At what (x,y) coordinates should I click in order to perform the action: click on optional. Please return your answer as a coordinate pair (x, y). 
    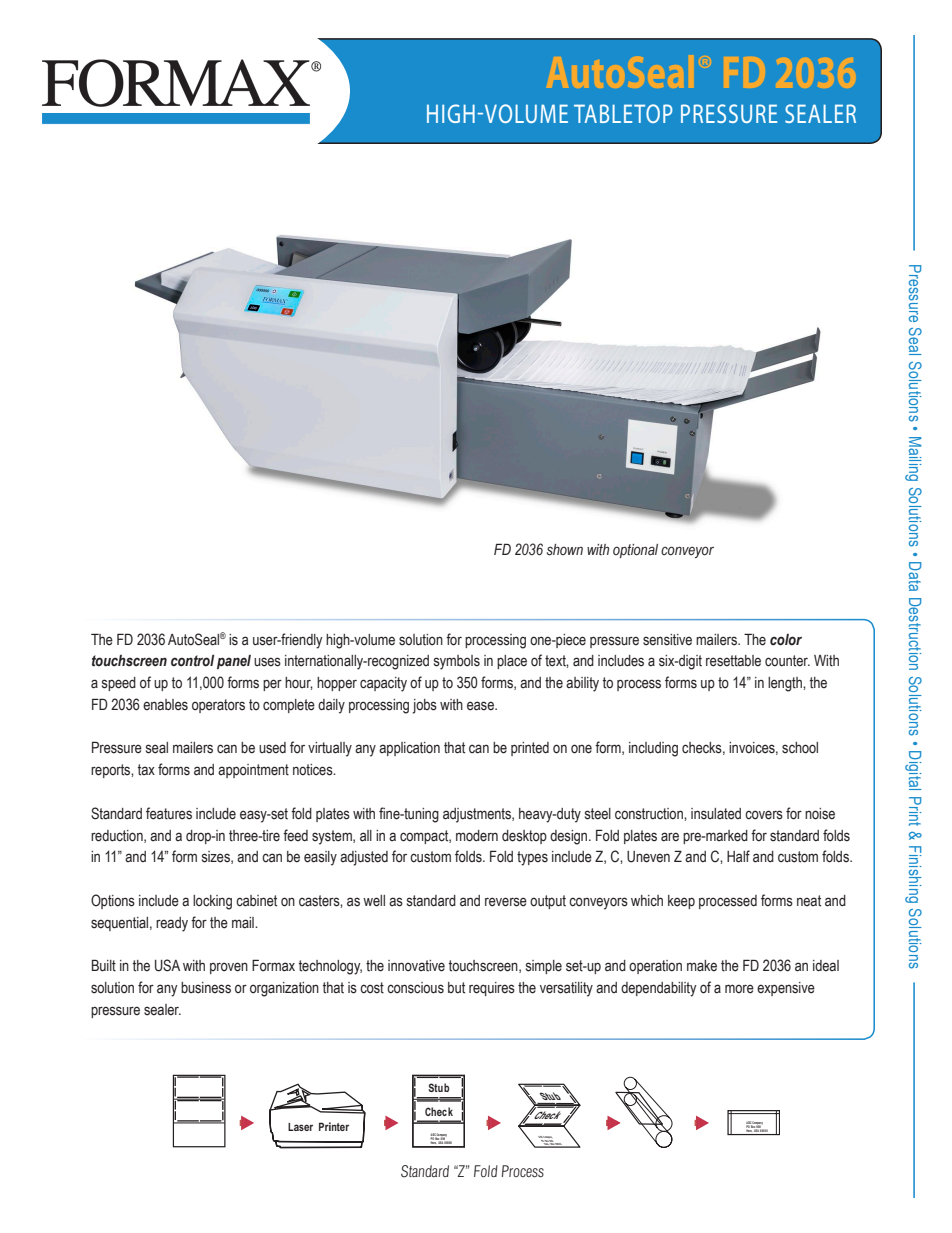
    Looking at the image, I should click on (635, 551).
